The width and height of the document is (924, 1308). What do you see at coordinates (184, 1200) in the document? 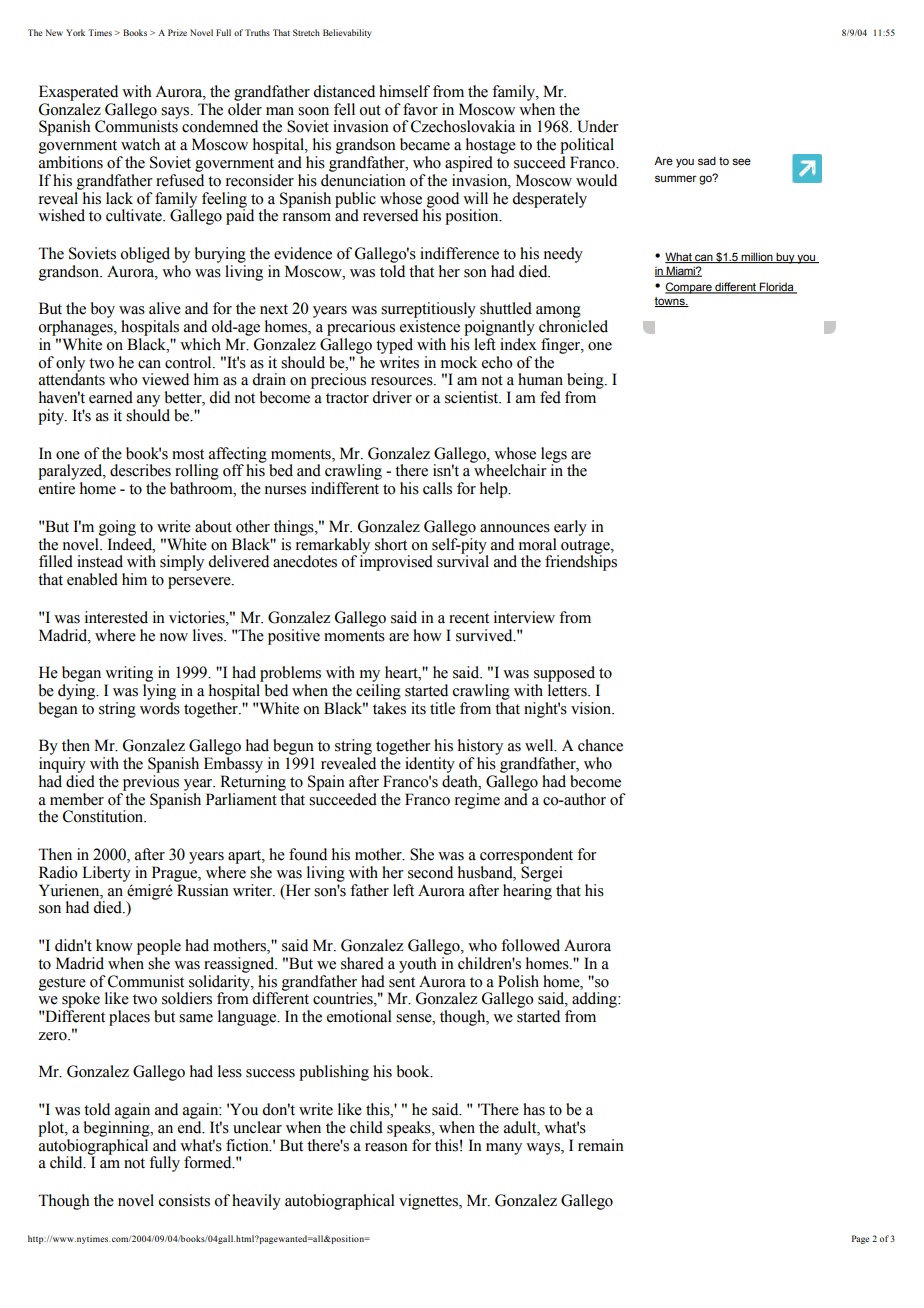
I see `consists` at bounding box center [184, 1200].
